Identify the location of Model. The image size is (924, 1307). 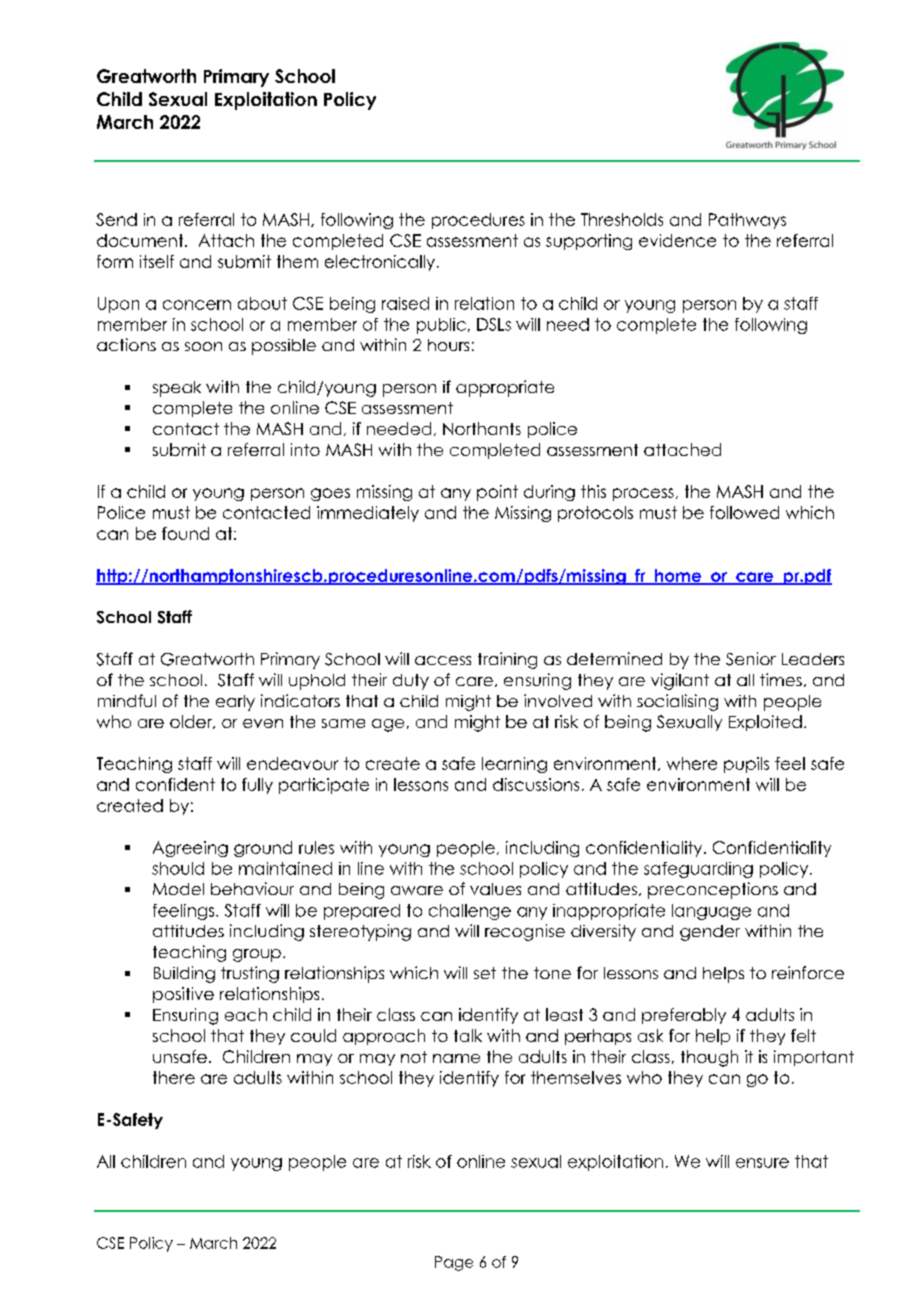
(178, 889).
